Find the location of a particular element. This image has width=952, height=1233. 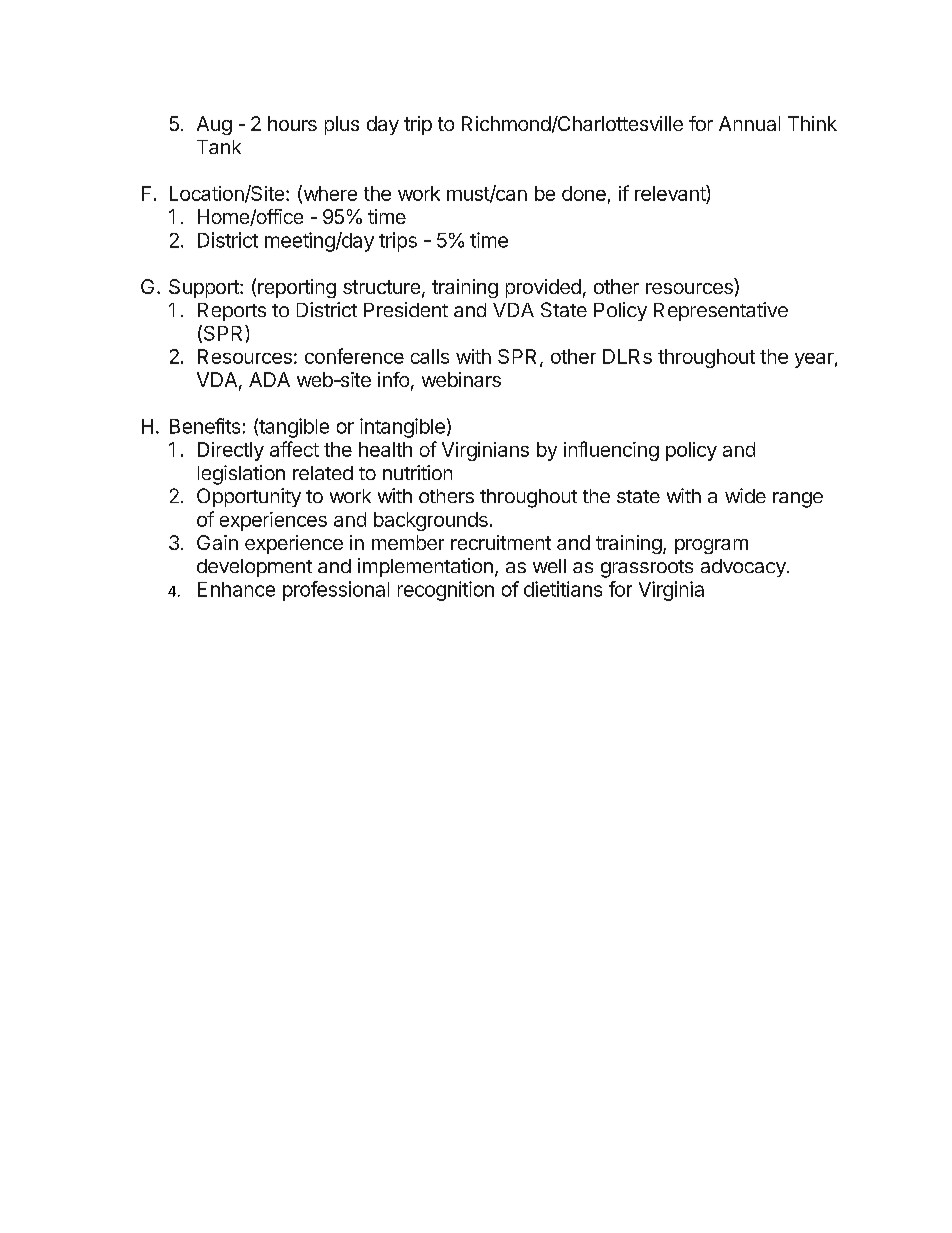

Annual is located at coordinates (749, 123).
